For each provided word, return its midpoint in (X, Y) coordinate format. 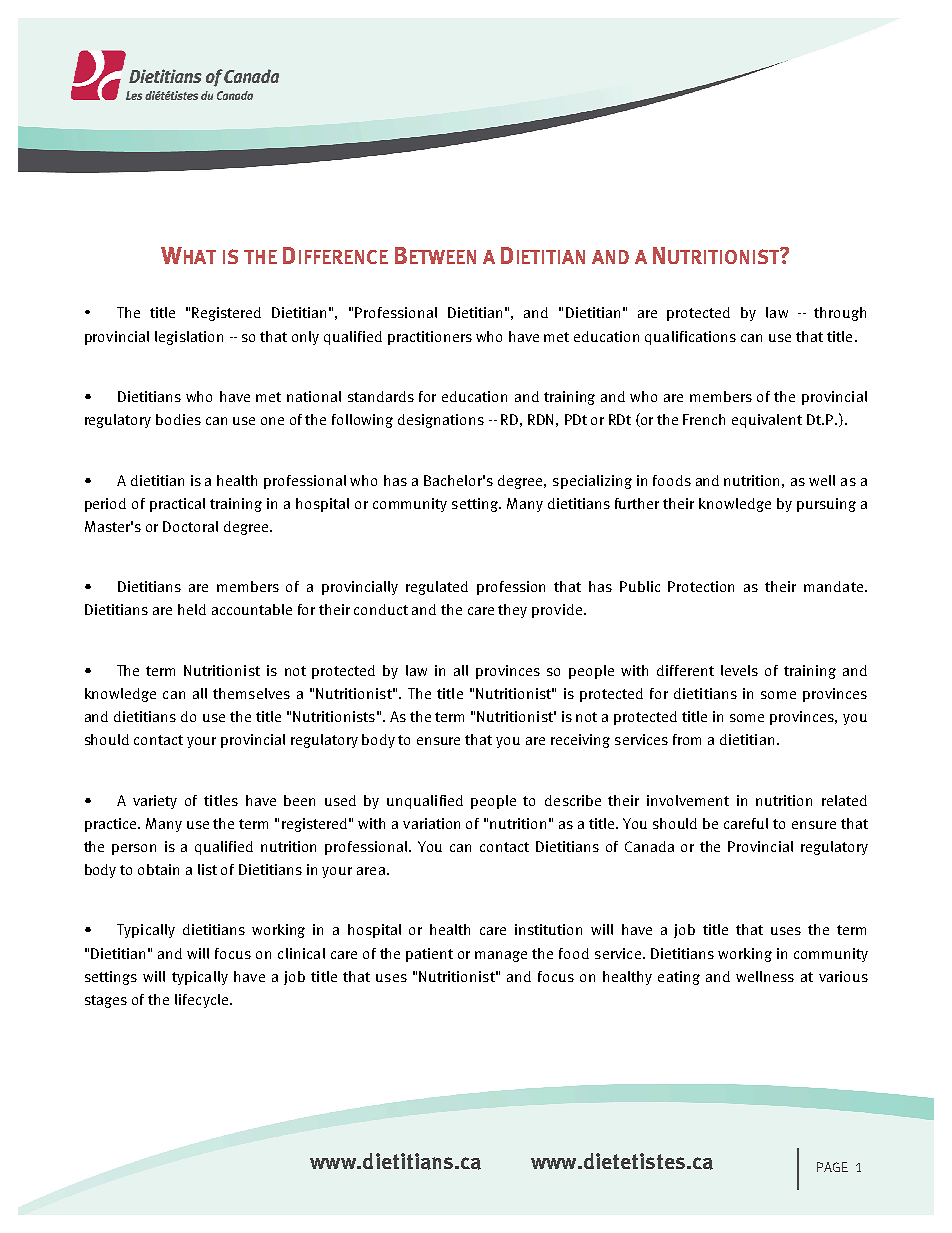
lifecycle (203, 1001)
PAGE (832, 1167)
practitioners (430, 338)
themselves (251, 693)
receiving (580, 741)
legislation (189, 338)
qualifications (690, 338)
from (687, 739)
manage (501, 956)
